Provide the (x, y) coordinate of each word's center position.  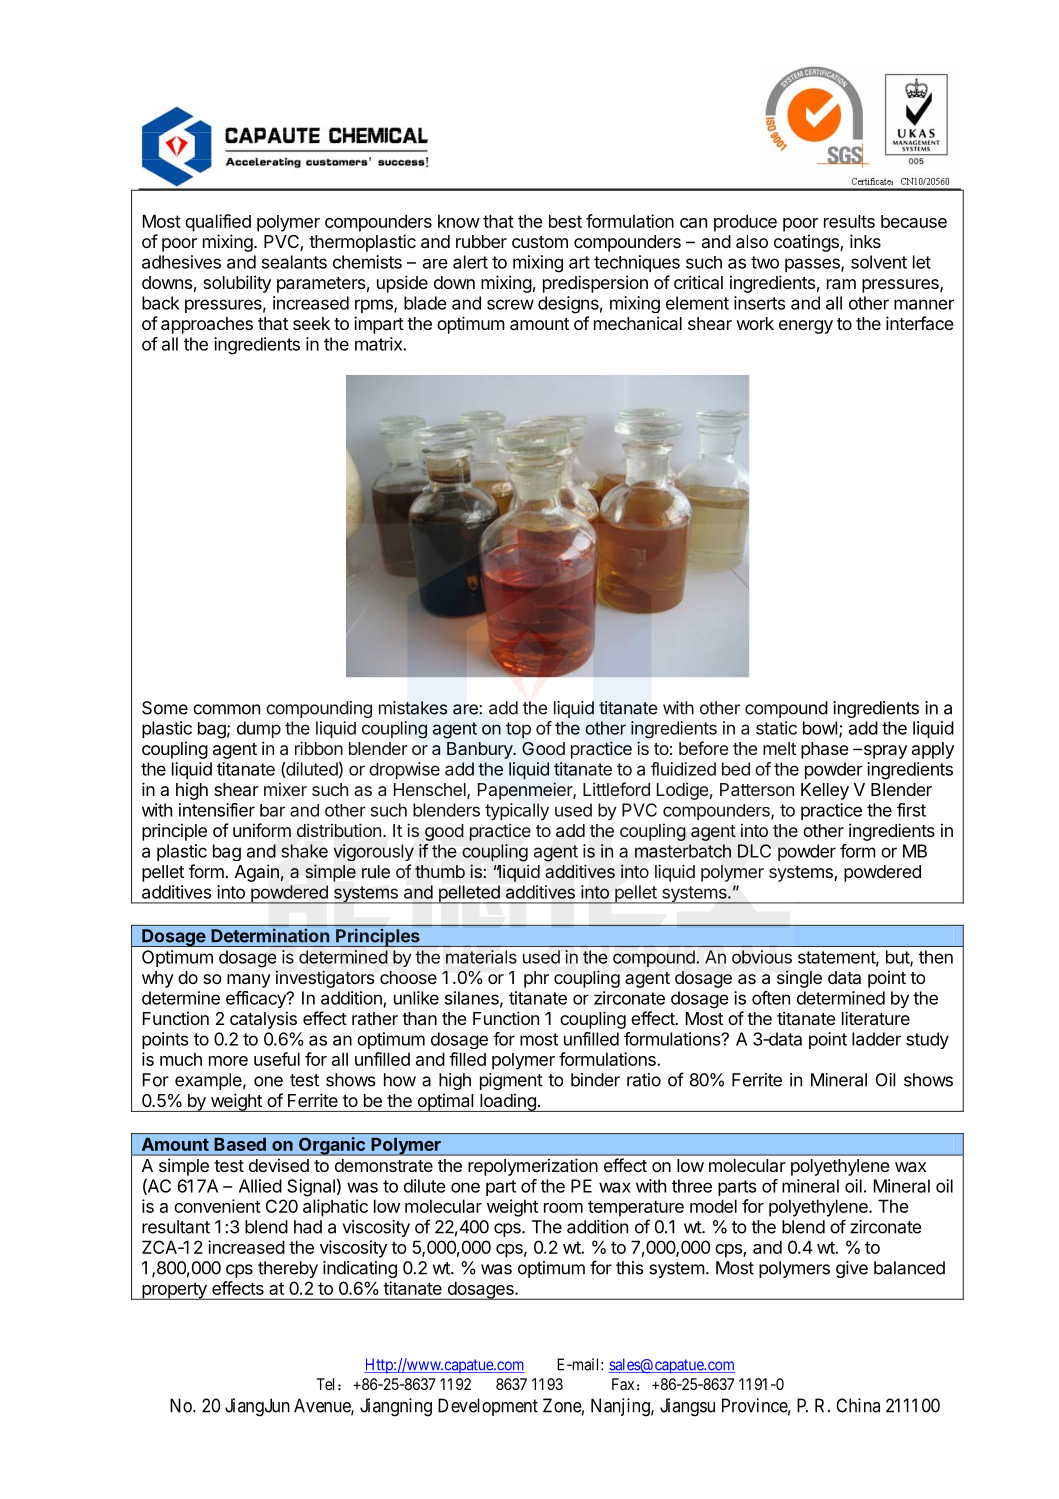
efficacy (257, 999)
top (518, 730)
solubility (237, 284)
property (174, 1291)
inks (865, 241)
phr (536, 979)
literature (876, 1018)
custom (540, 242)
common (226, 709)
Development (488, 1407)
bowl (820, 728)
